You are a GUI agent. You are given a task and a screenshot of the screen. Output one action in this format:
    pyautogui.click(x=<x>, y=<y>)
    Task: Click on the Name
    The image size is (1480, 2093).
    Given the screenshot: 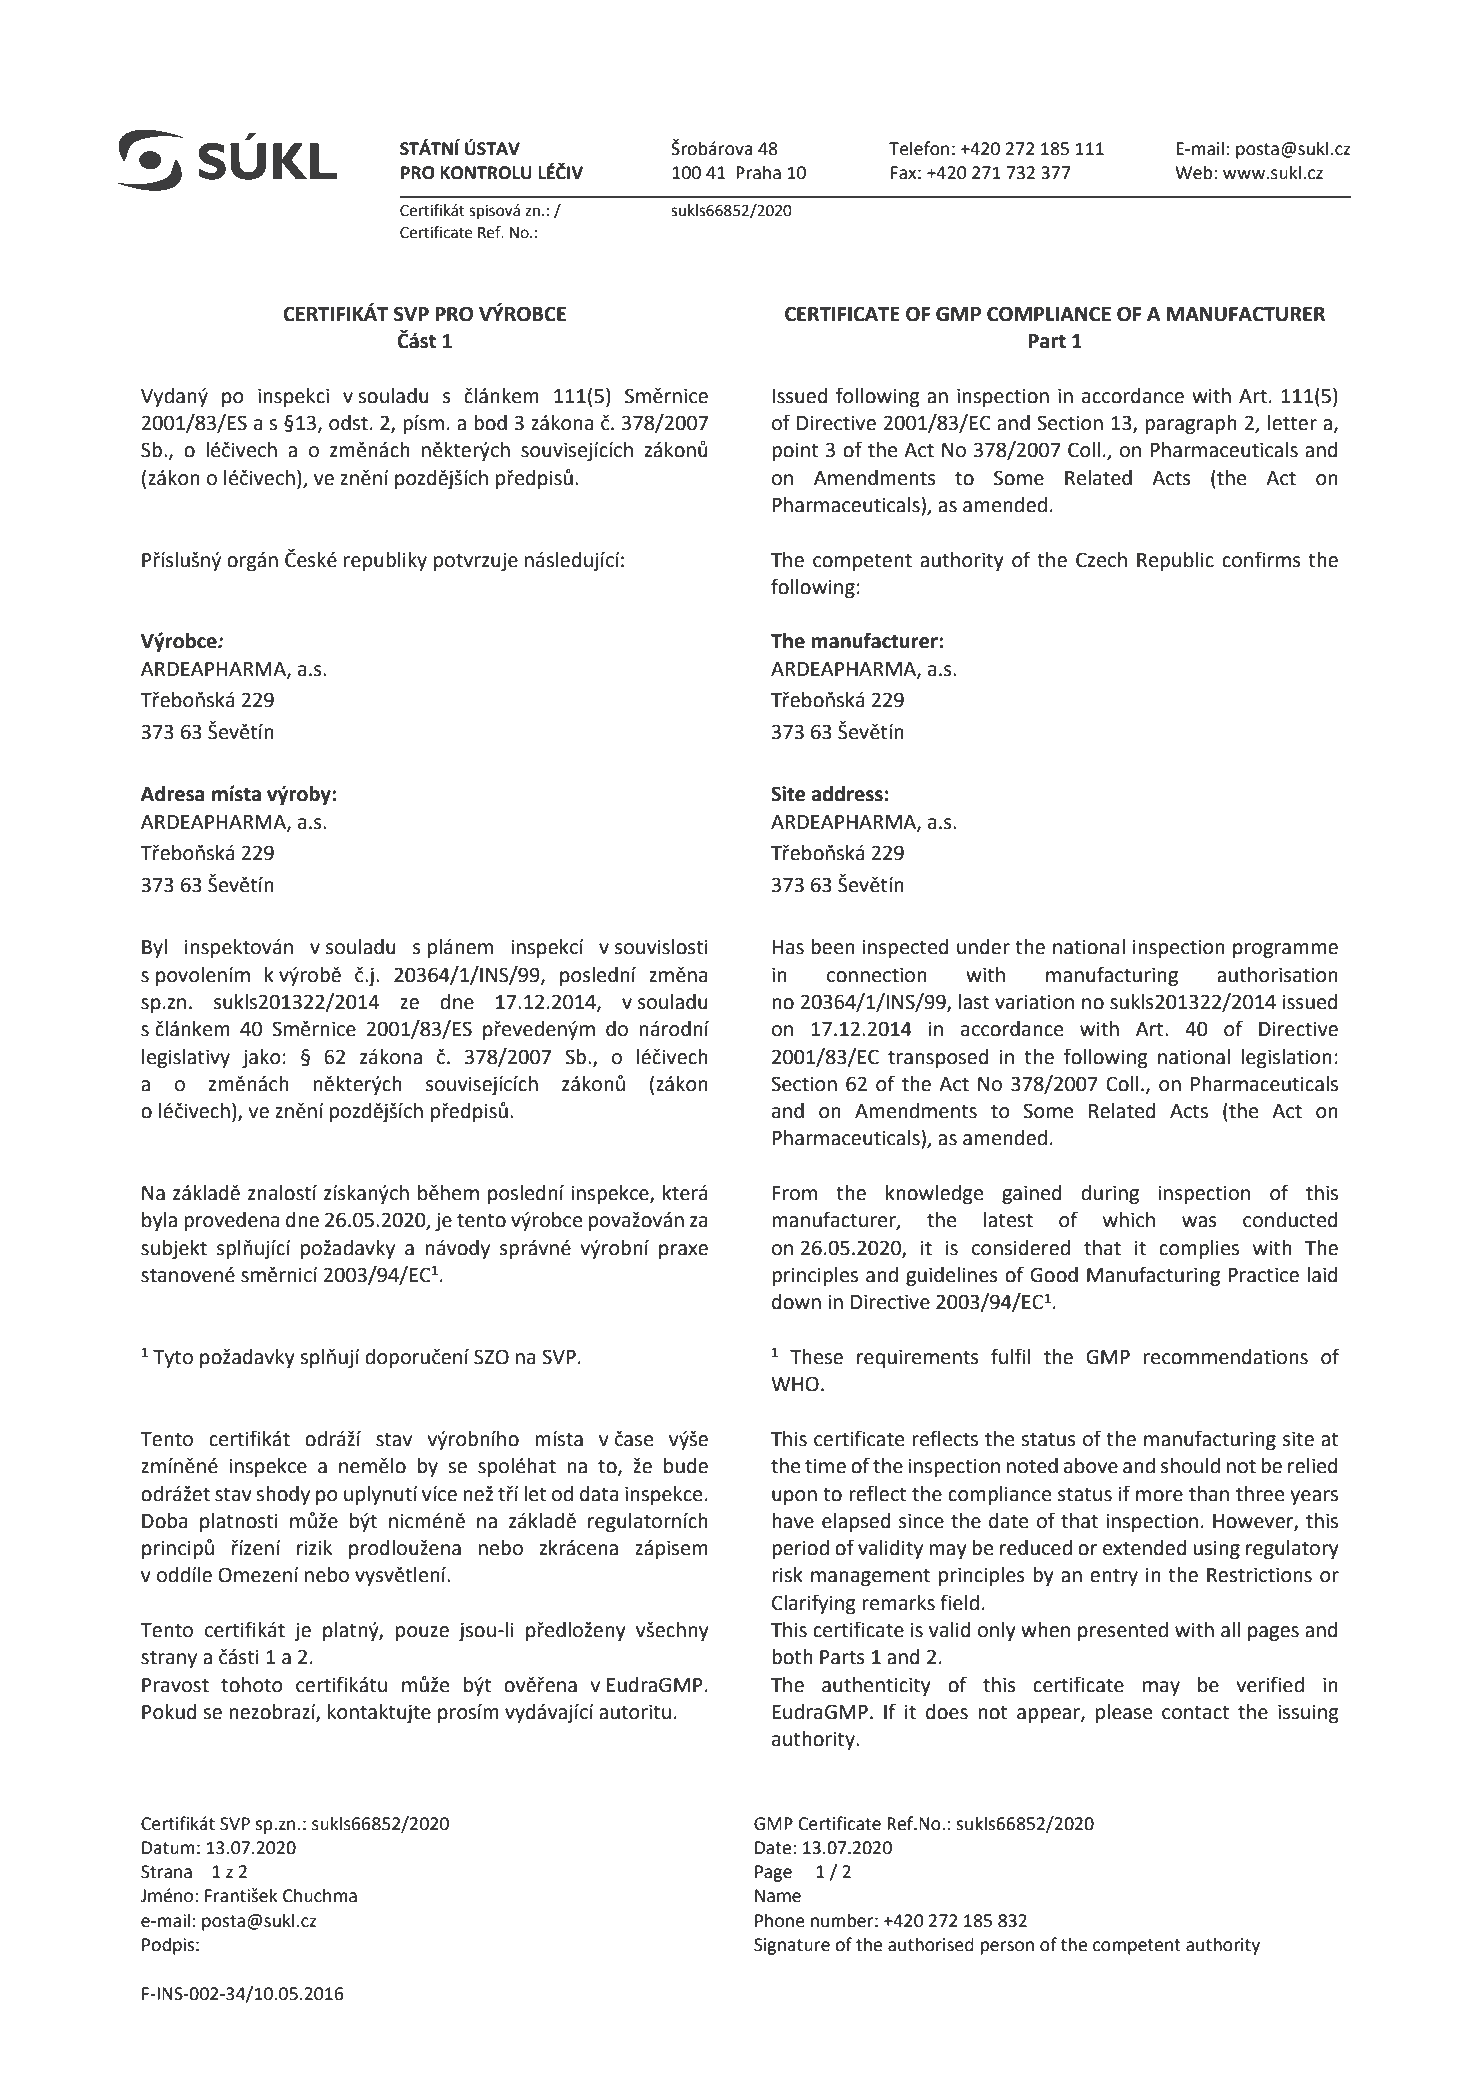 What is the action you would take?
    pyautogui.click(x=778, y=1896)
